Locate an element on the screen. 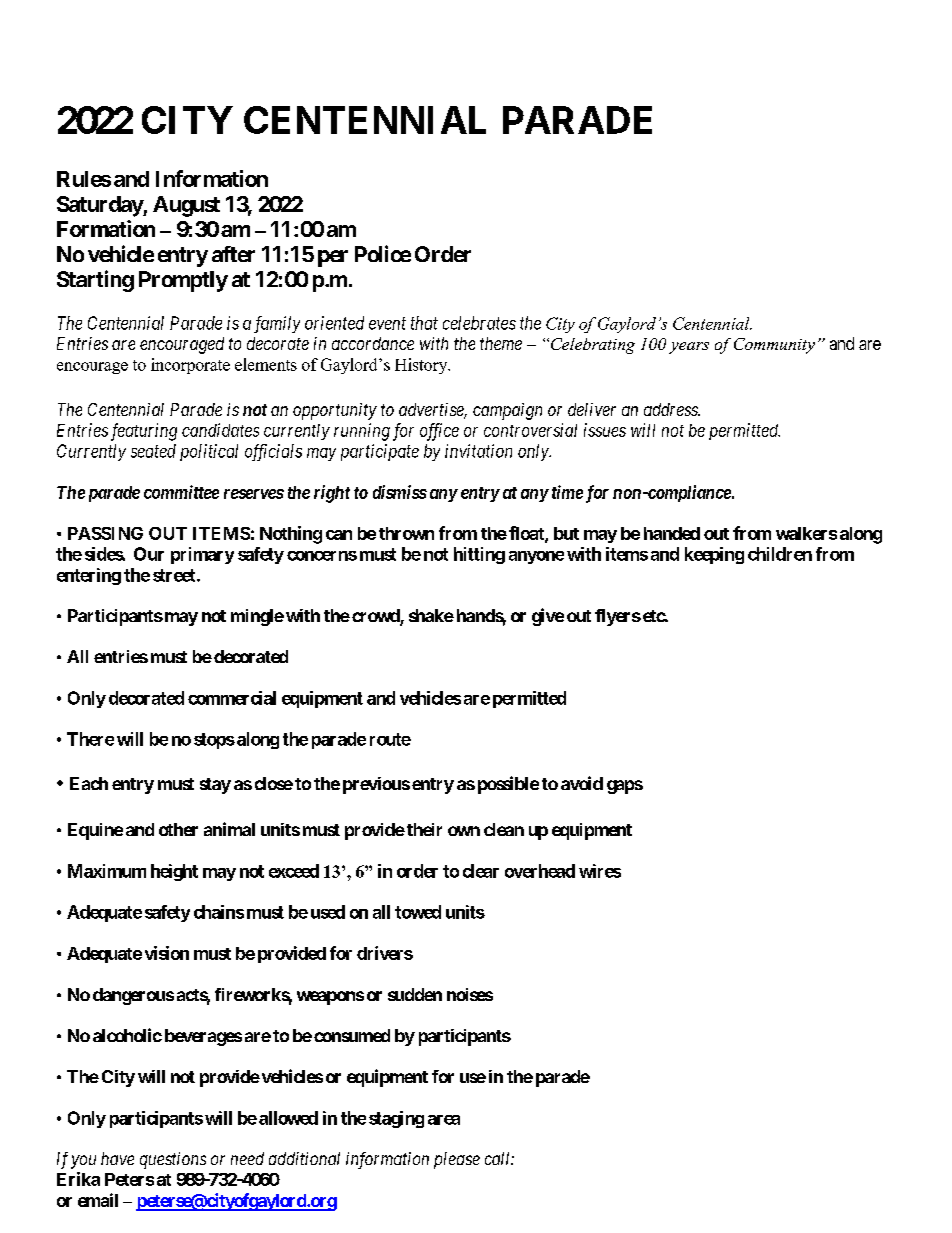  featuring is located at coordinates (144, 432).
